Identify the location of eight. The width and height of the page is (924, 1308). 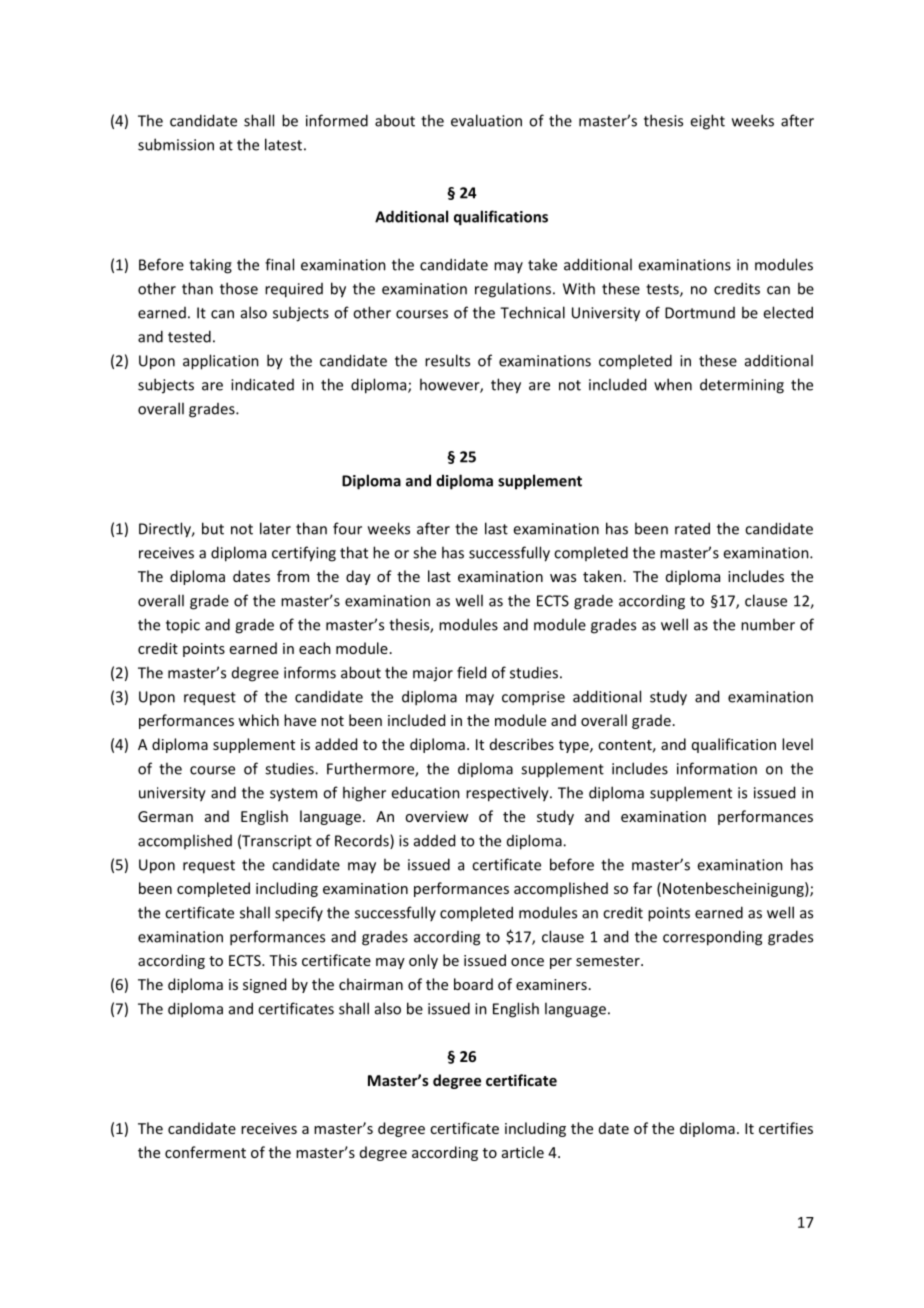
(707, 122).
